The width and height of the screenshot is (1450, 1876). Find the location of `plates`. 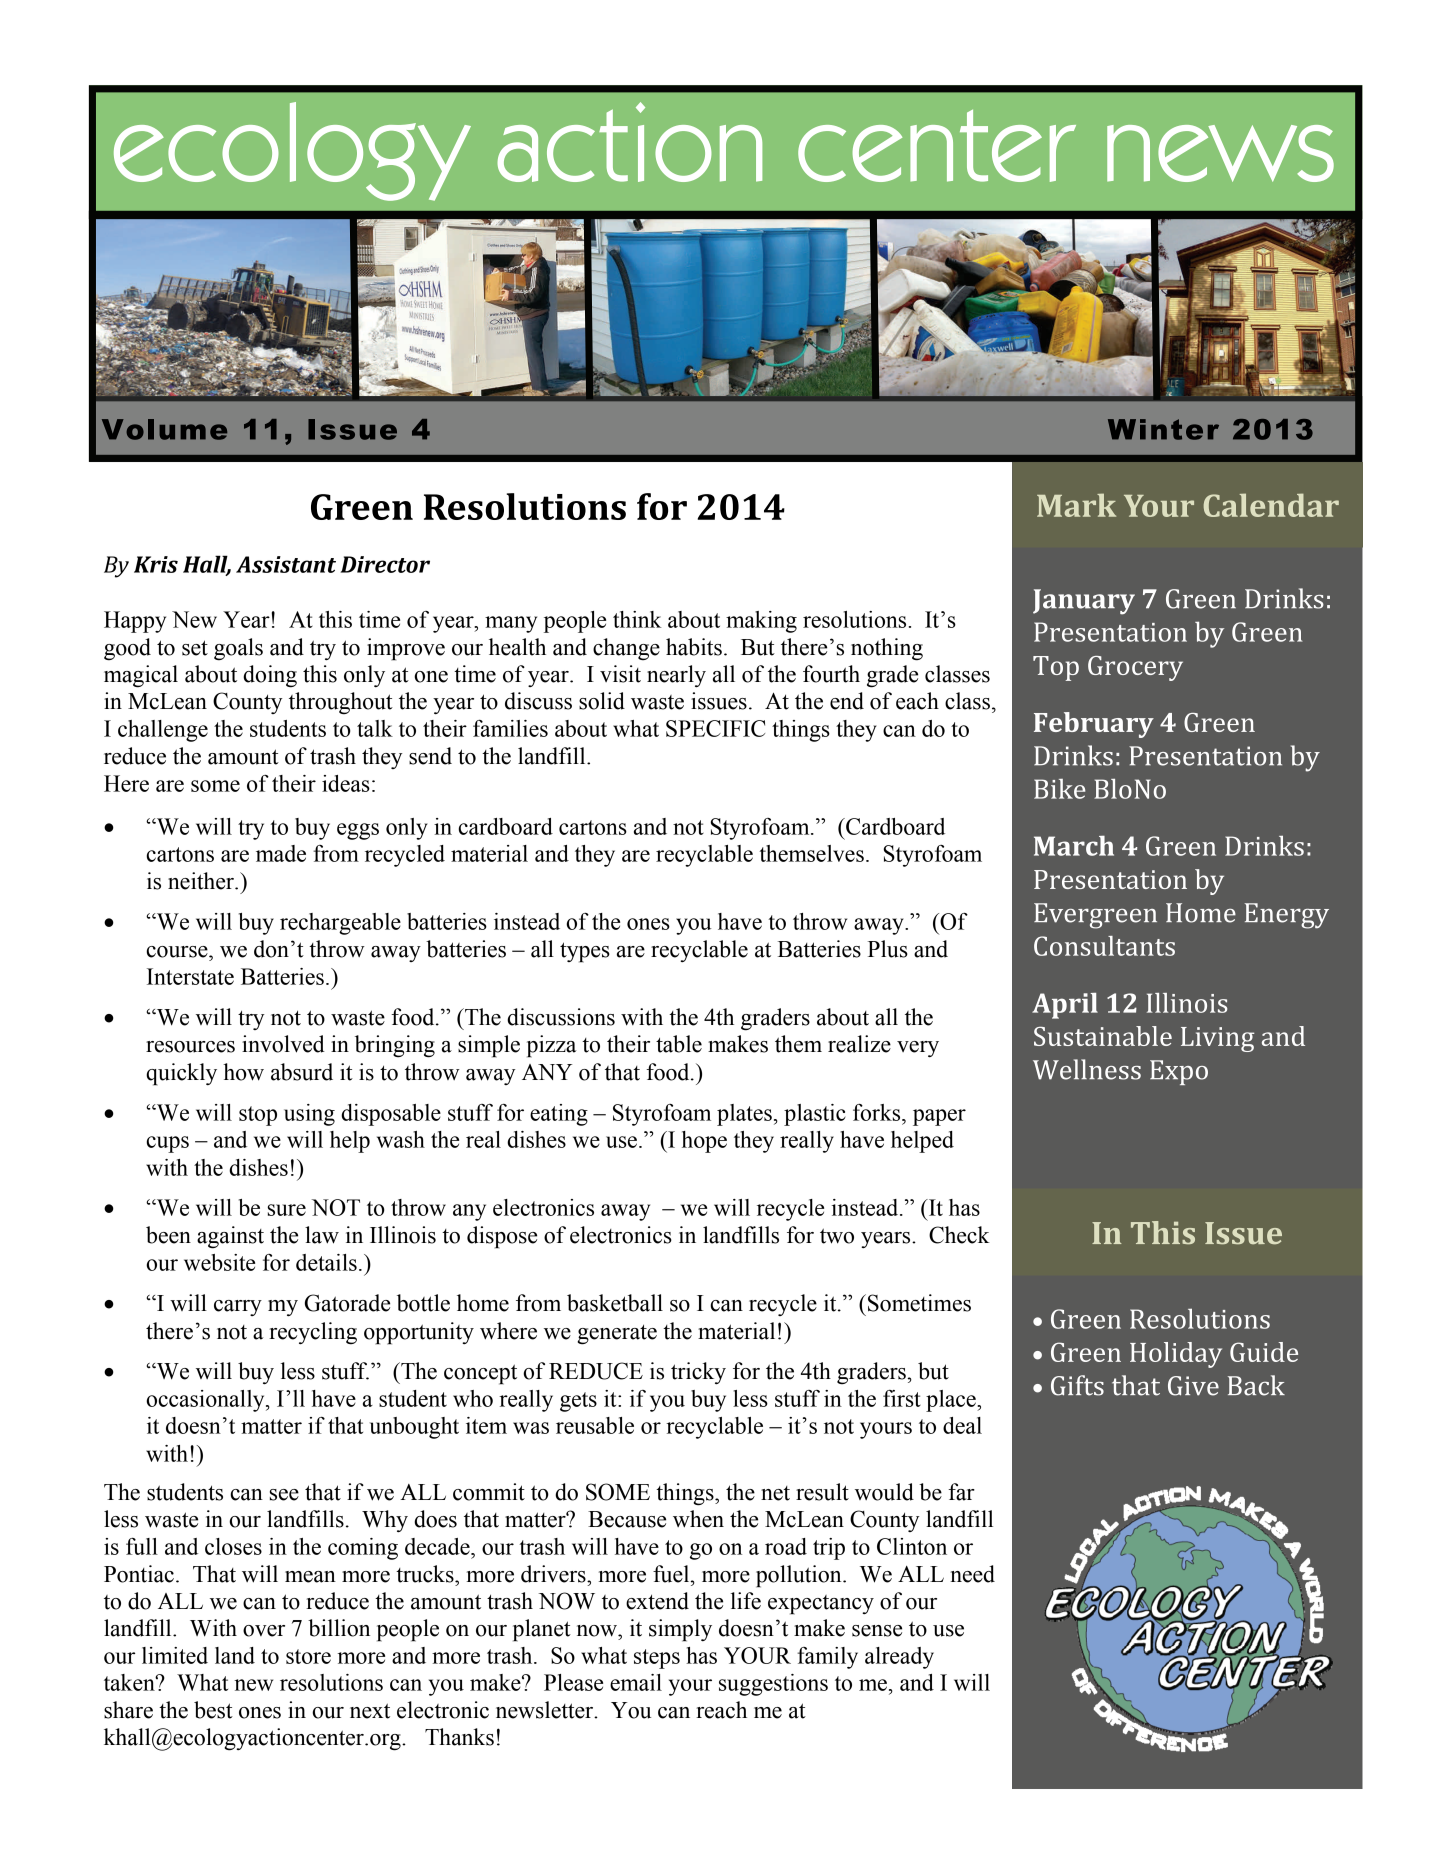

plates is located at coordinates (744, 1115).
